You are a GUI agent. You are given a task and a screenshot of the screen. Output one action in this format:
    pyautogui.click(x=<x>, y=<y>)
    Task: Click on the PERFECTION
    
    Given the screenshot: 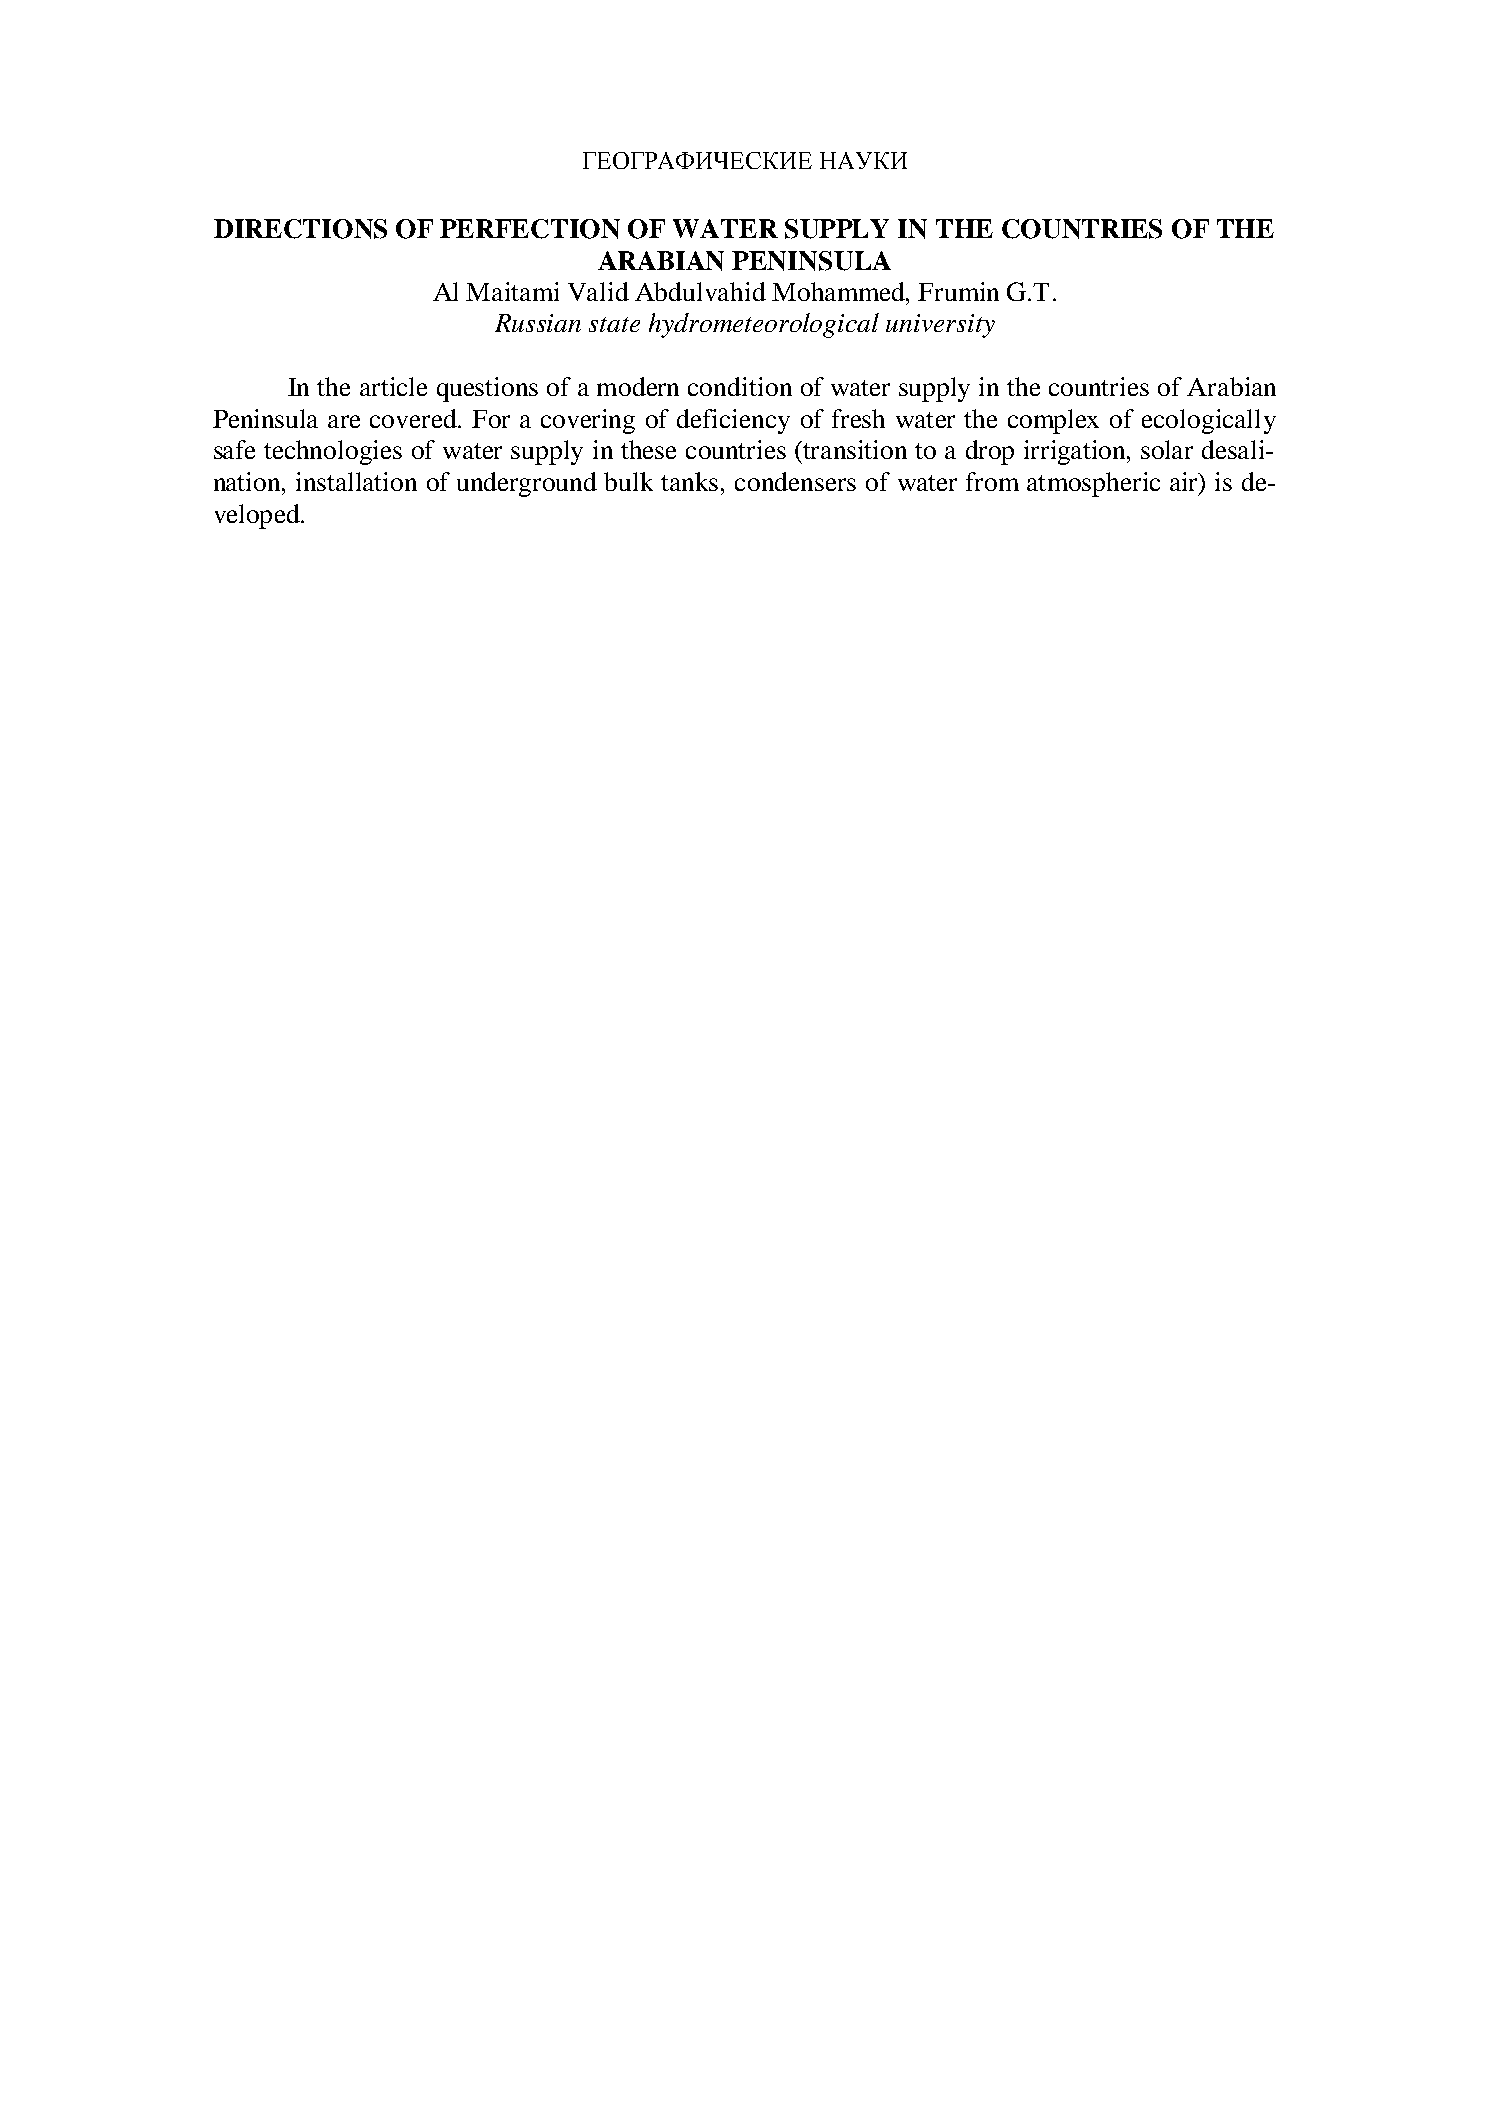 What is the action you would take?
    pyautogui.click(x=530, y=229)
